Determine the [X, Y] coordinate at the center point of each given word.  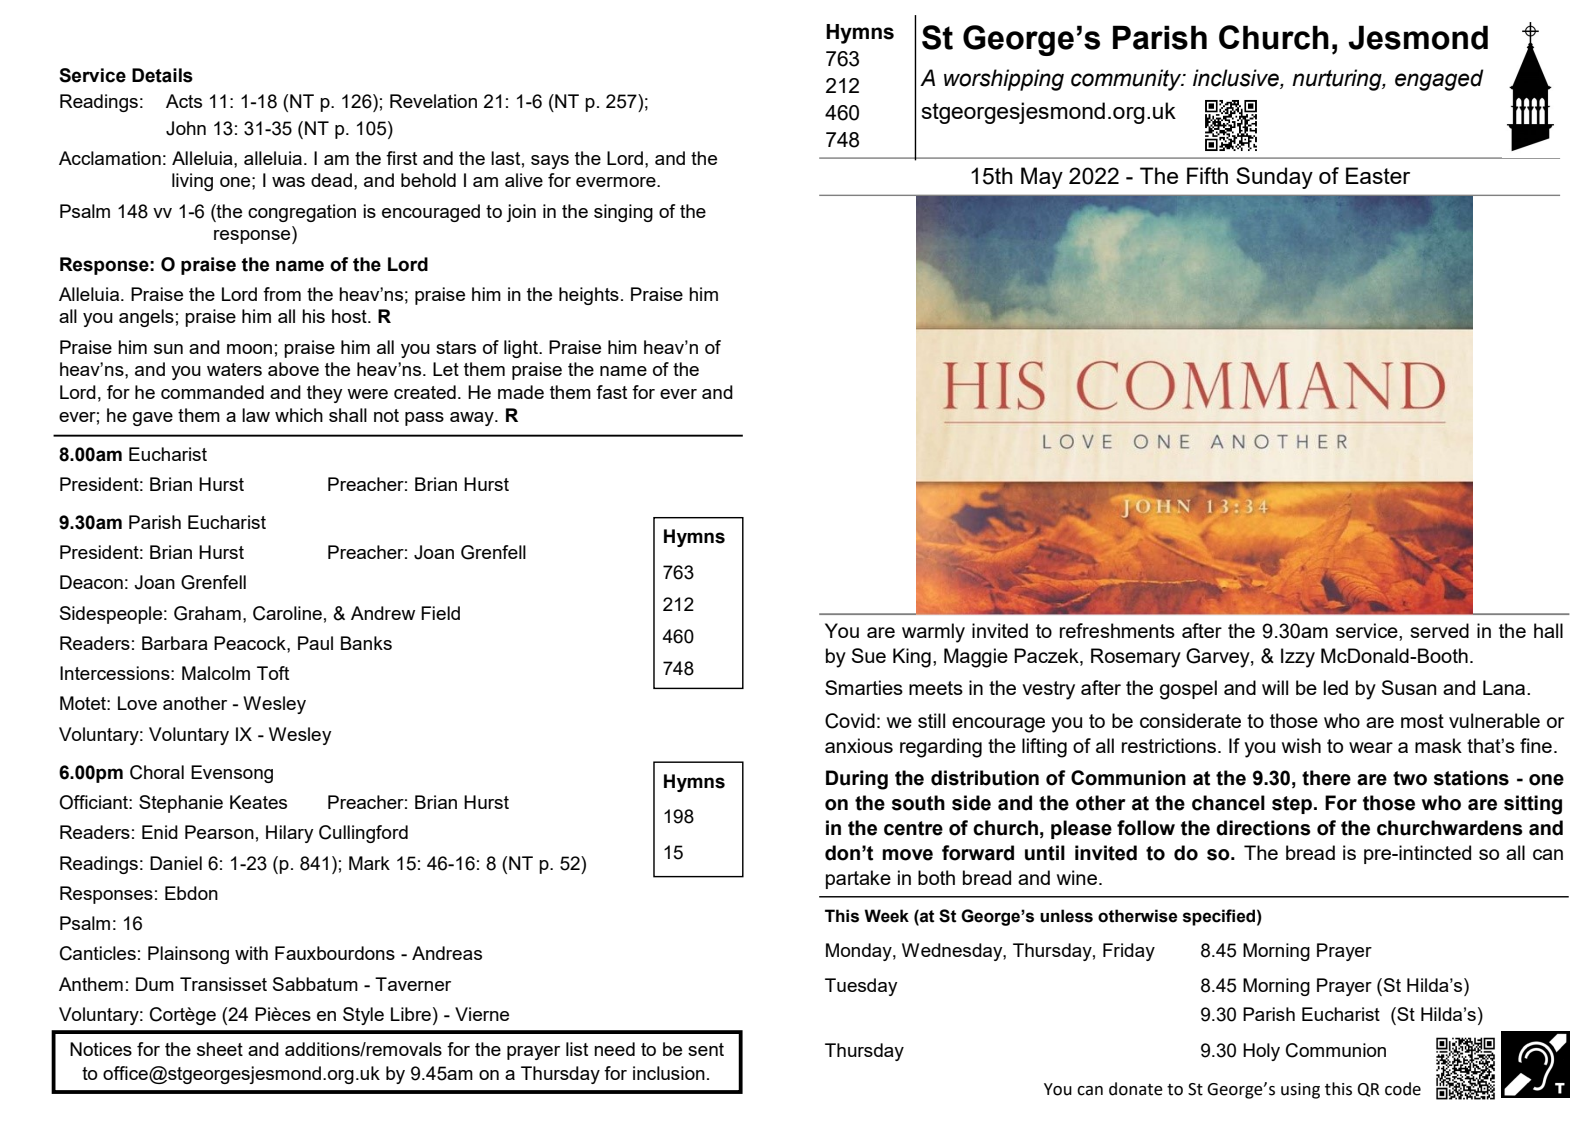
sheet [220, 1049]
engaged [1439, 80]
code [1403, 1089]
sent [706, 1049]
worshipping [1004, 80]
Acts [184, 101]
